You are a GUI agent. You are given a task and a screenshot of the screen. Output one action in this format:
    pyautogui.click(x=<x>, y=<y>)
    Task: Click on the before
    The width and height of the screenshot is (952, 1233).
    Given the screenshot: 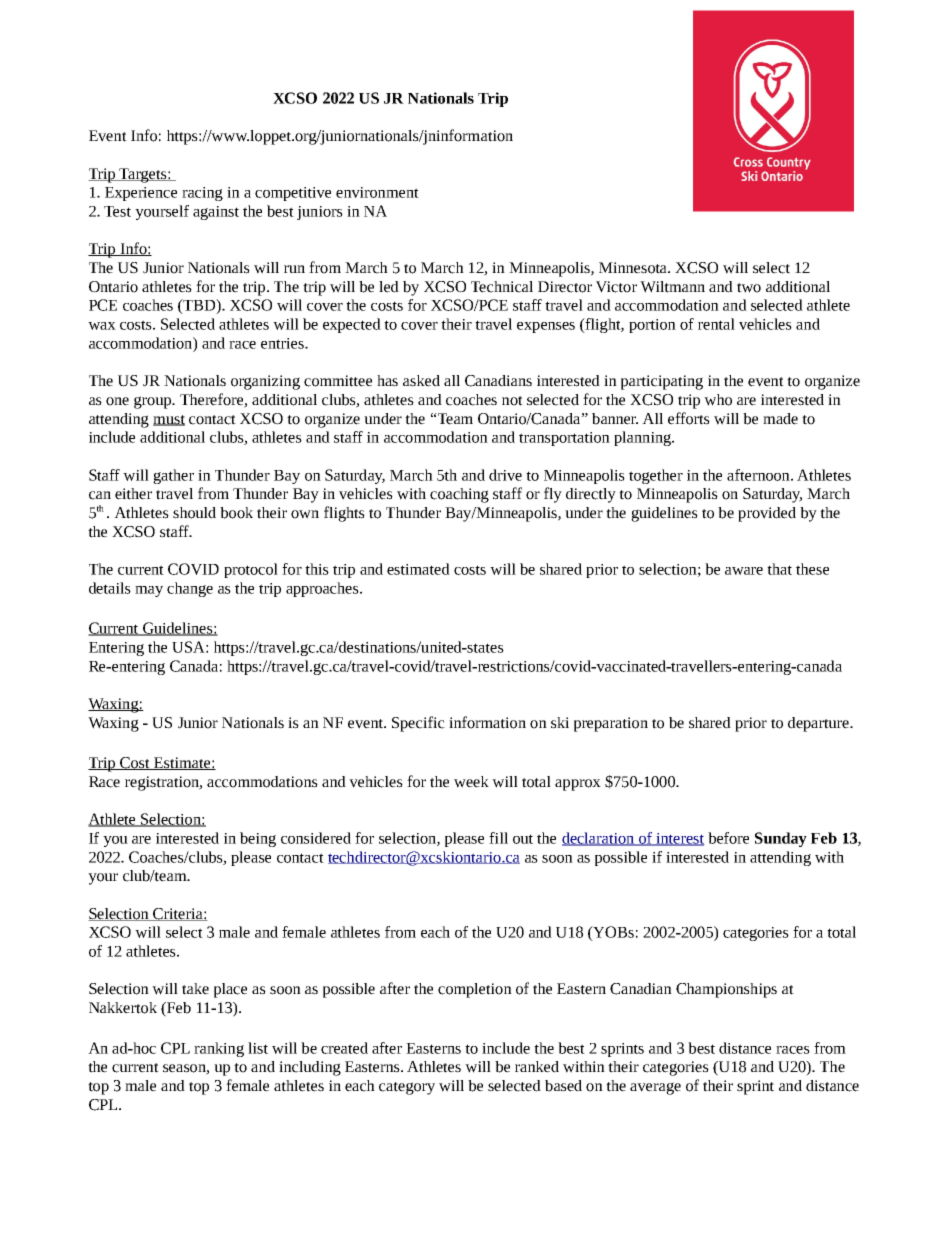 What is the action you would take?
    pyautogui.click(x=728, y=838)
